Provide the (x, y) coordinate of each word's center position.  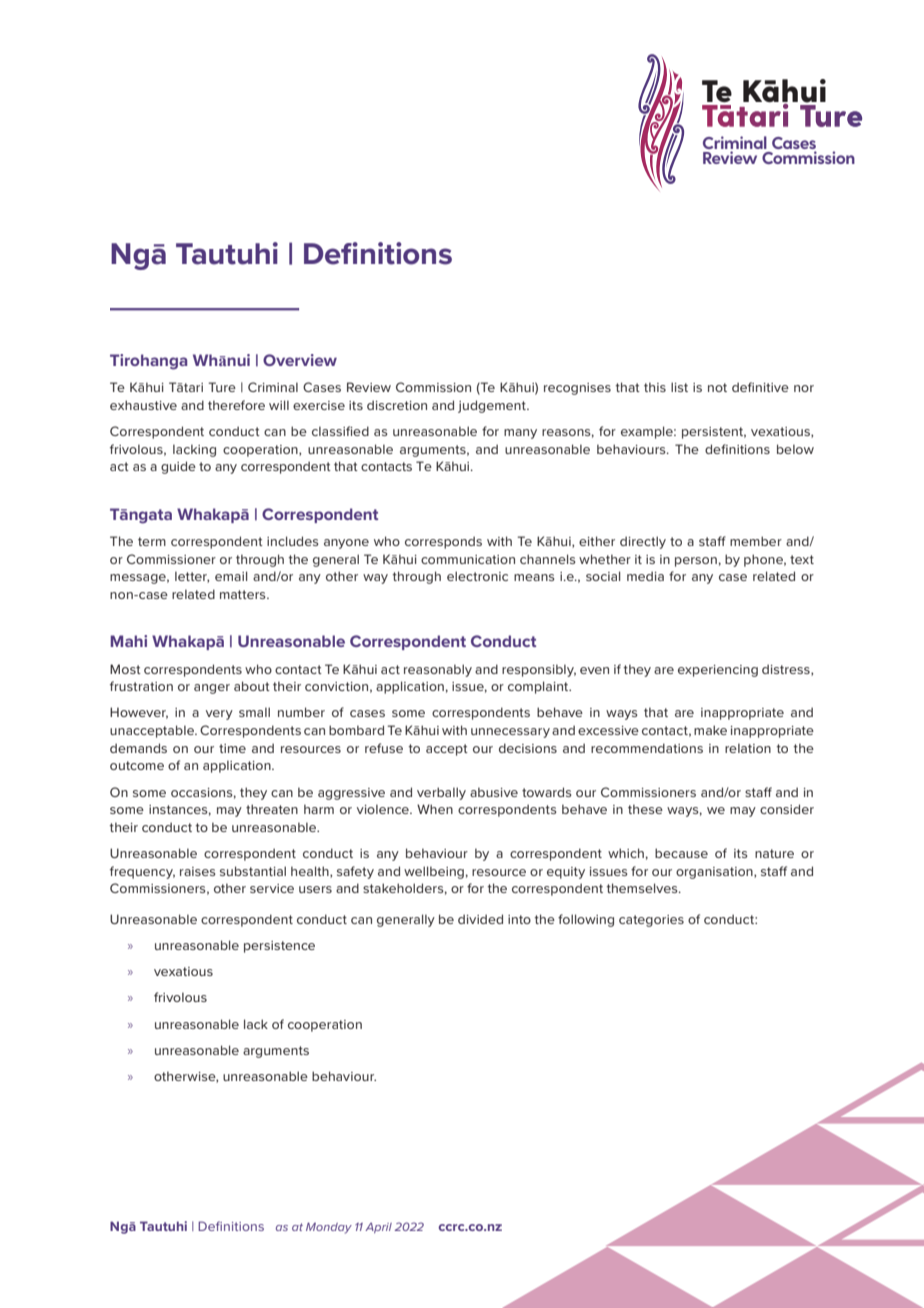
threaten (272, 809)
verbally (441, 793)
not (717, 387)
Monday (329, 1228)
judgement (493, 406)
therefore (236, 405)
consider (787, 809)
